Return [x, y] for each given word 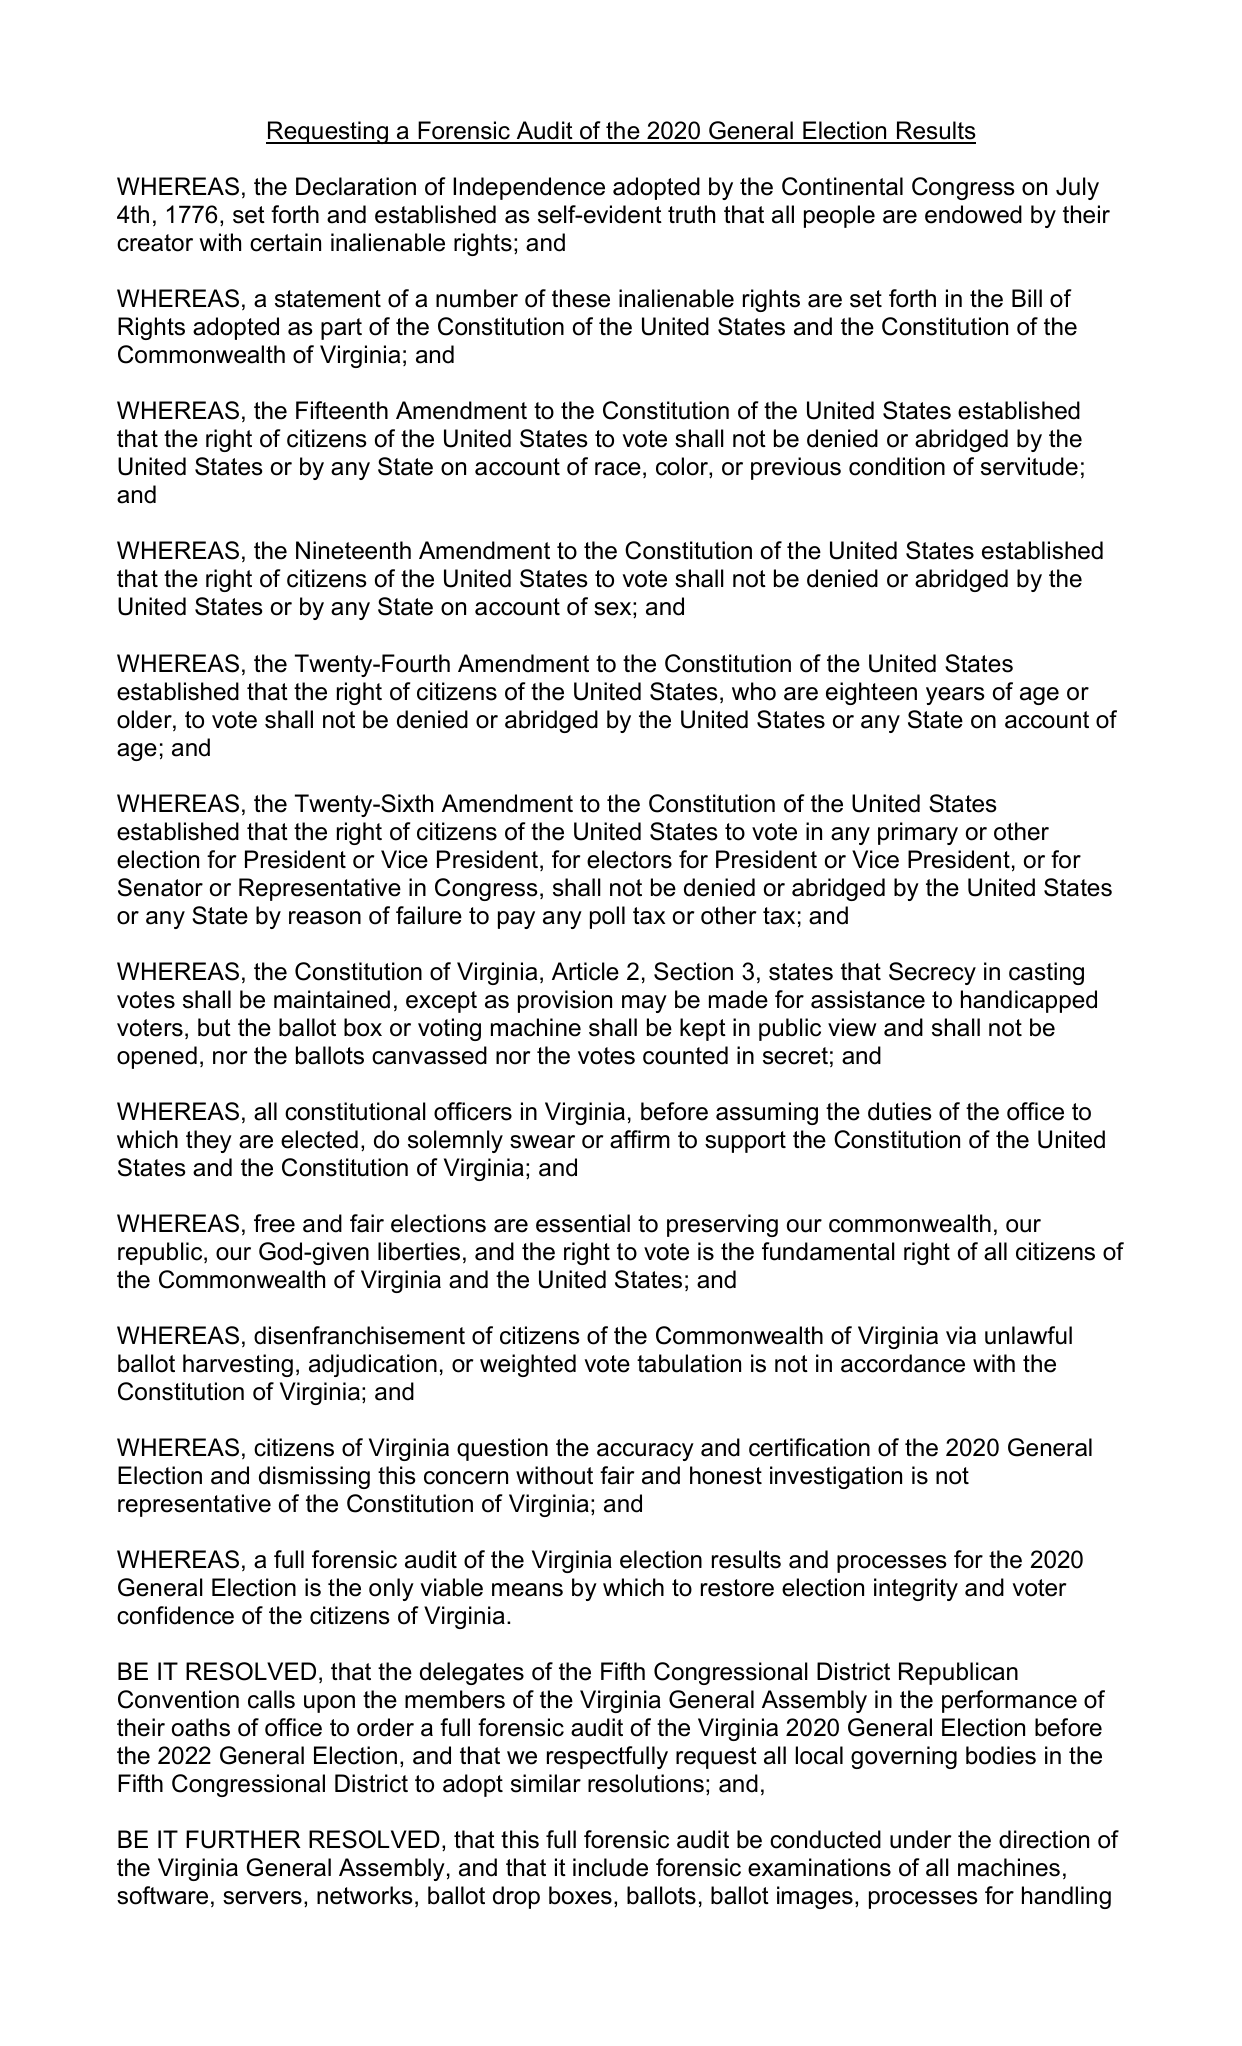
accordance [903, 1363]
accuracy [645, 1452]
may [644, 1004]
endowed [973, 214]
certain [285, 242]
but [214, 1027]
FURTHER [243, 1839]
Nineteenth [353, 550]
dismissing [314, 1477]
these [581, 298]
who [754, 691]
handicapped [1029, 1001]
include [610, 1867]
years [955, 696]
